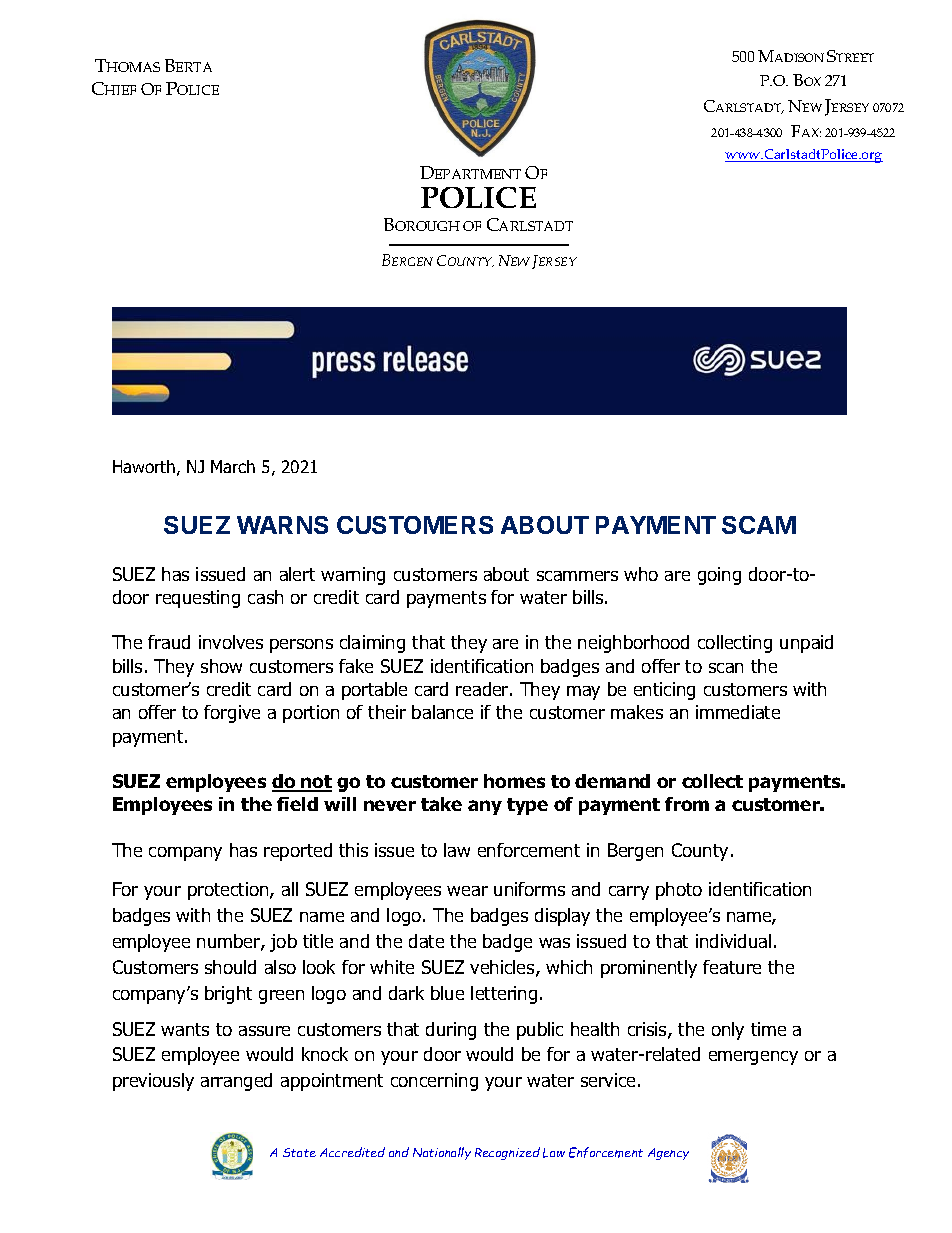 The height and width of the screenshot is (1233, 952). I want to click on Recognized, so click(507, 1153).
